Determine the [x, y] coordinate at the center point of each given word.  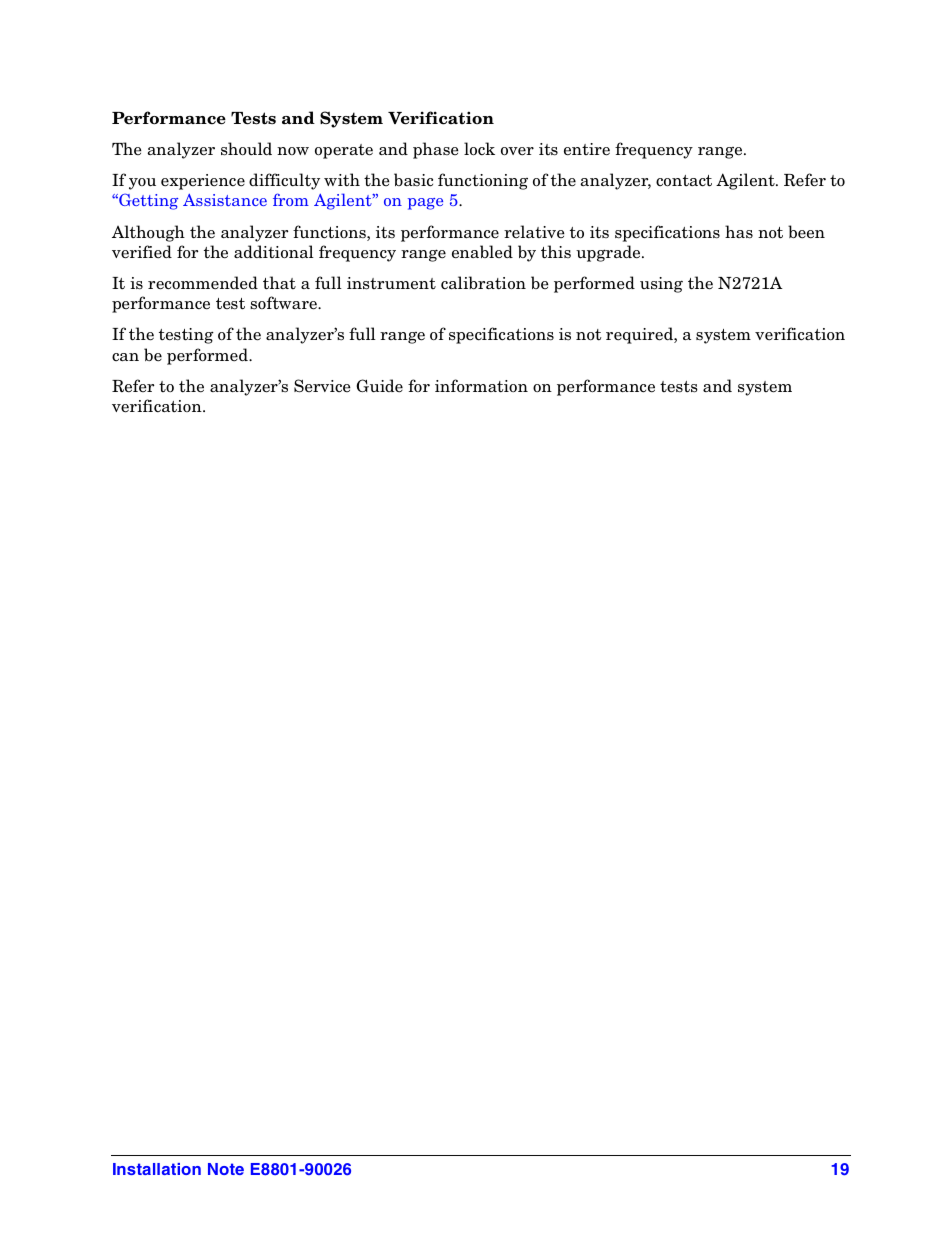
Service [322, 386]
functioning [483, 181]
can [125, 357]
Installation [157, 1169]
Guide [379, 386]
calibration [483, 283]
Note [226, 1169]
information [481, 386]
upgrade [609, 253]
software [284, 303]
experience [203, 182]
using [661, 285]
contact [684, 181]
